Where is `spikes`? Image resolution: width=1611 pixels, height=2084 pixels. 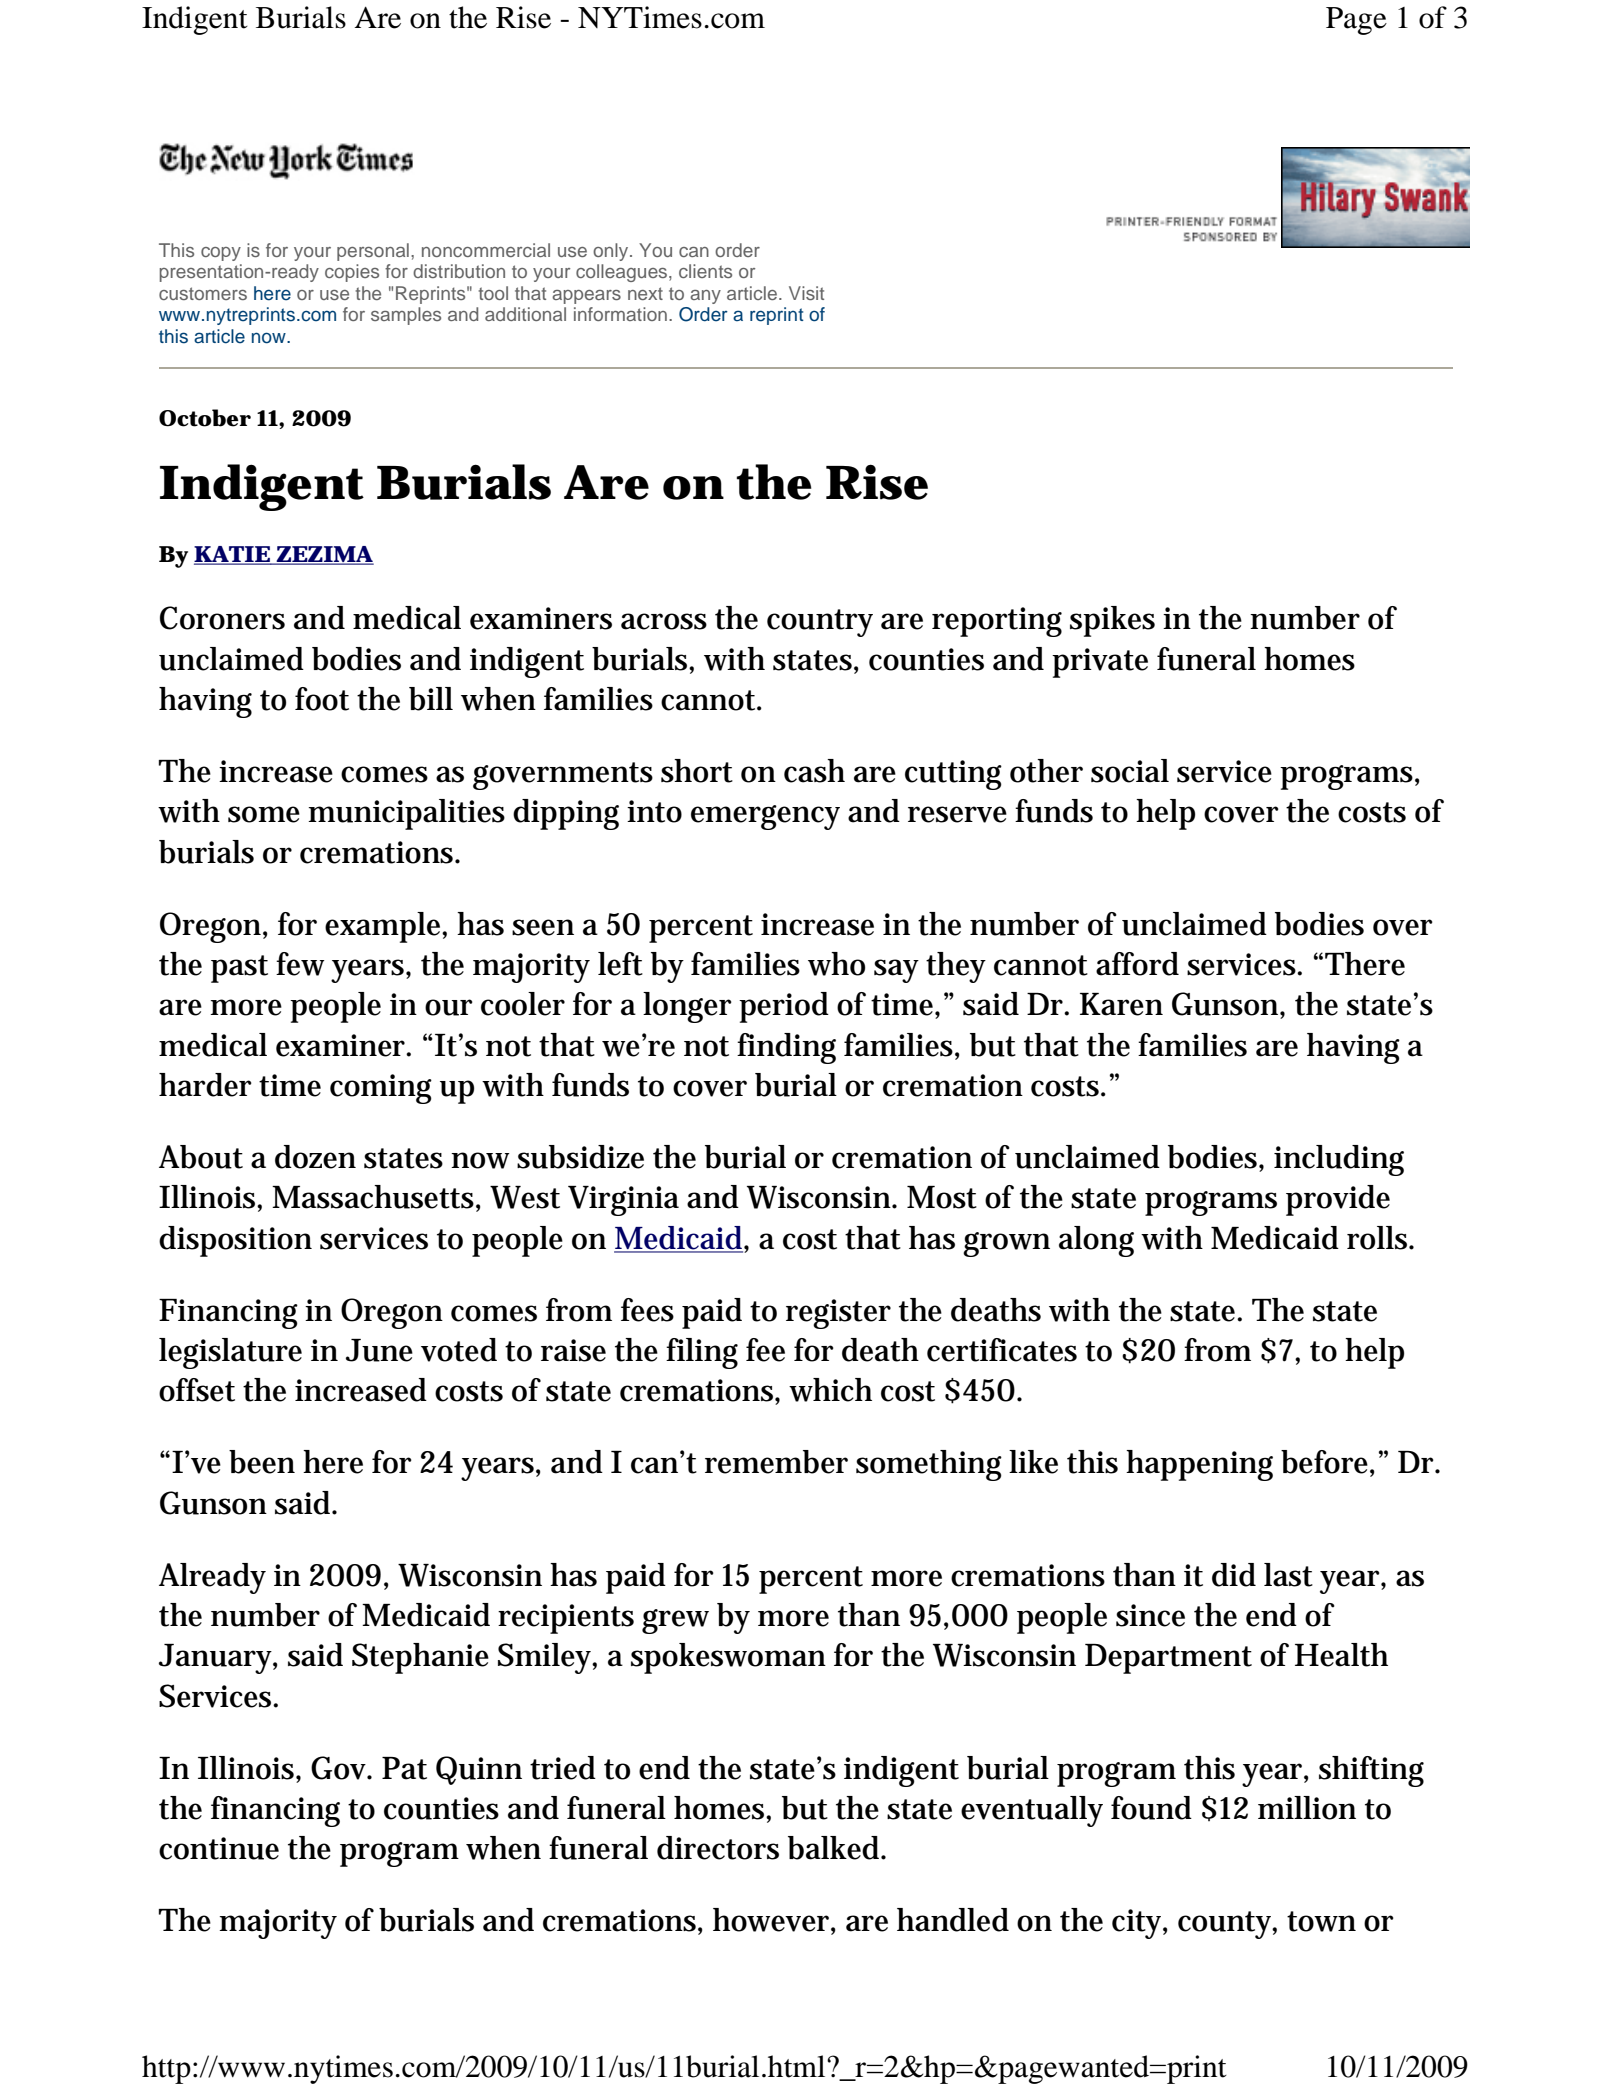
spikes is located at coordinates (1112, 621).
